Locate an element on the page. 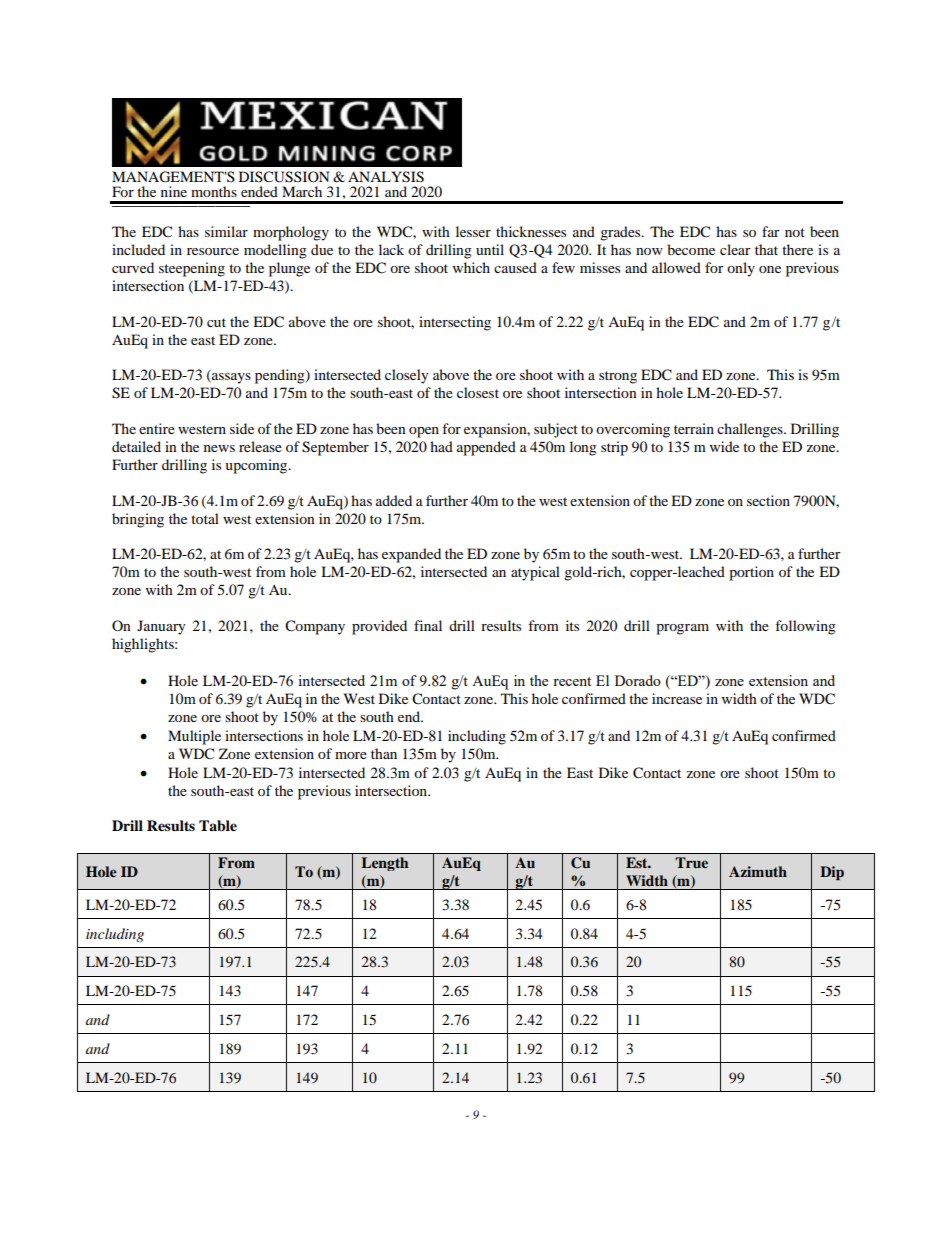 This document has width=952, height=1233. portion is located at coordinates (751, 573).
